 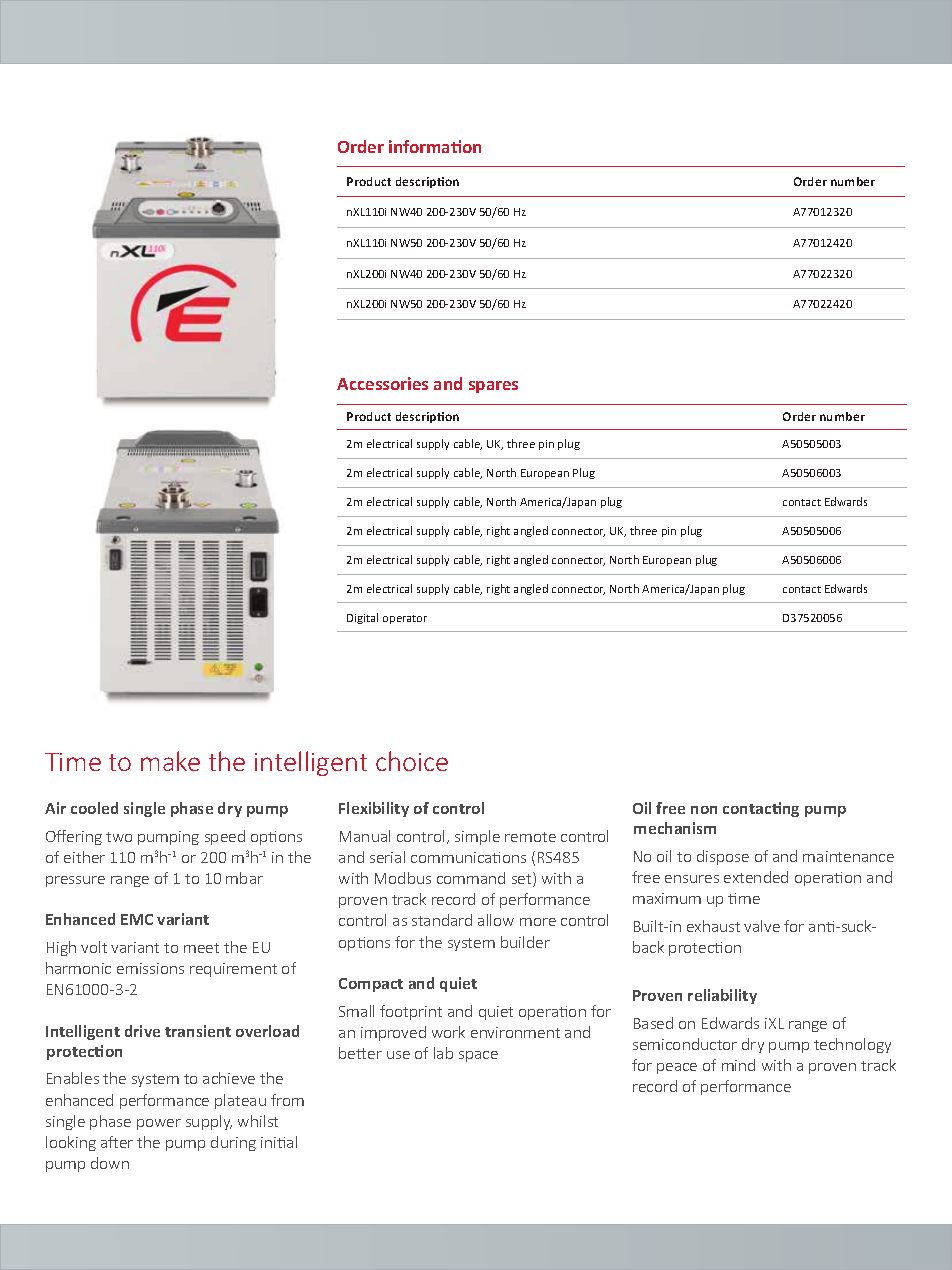 What do you see at coordinates (675, 828) in the document?
I see `mechanism` at bounding box center [675, 828].
